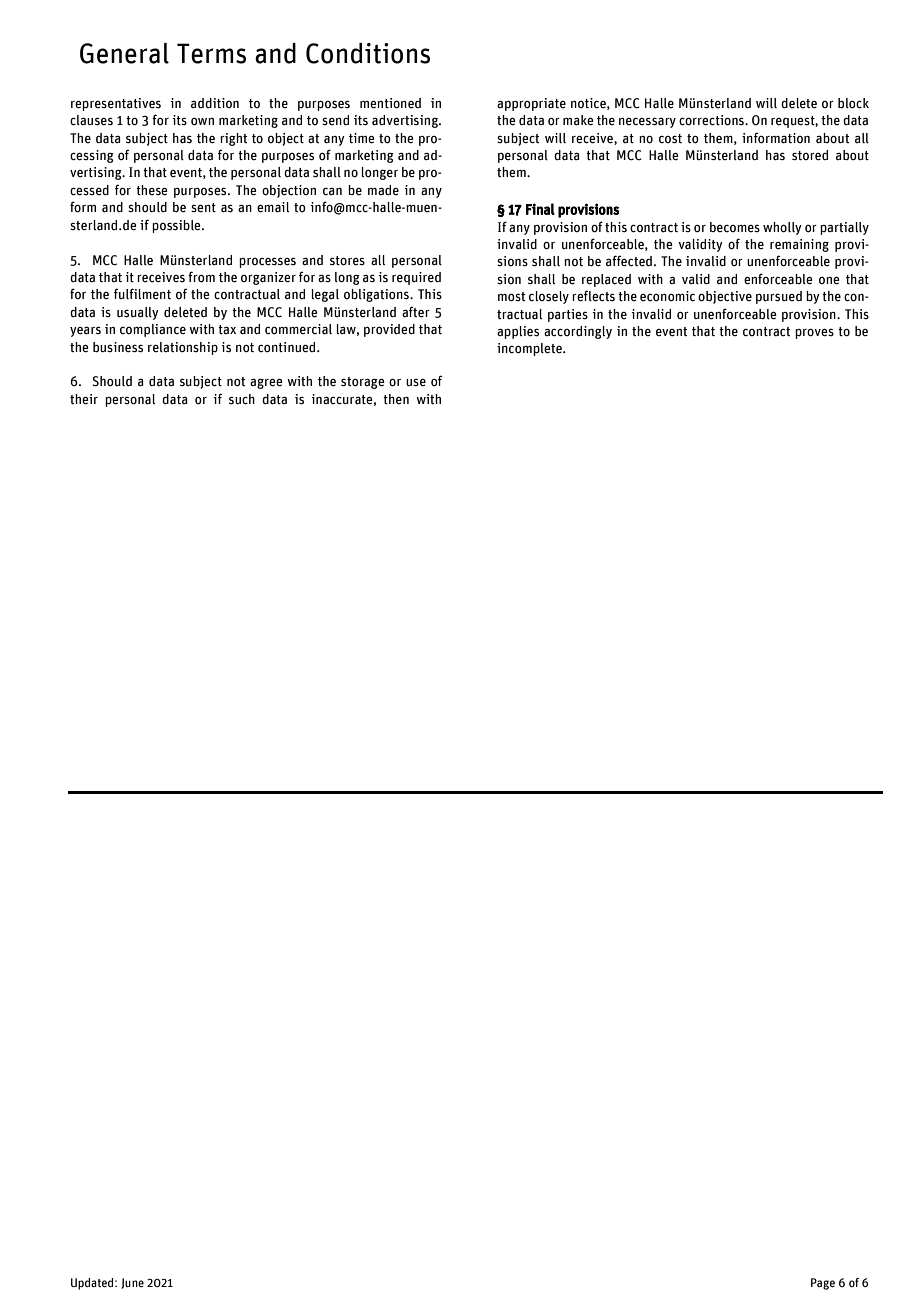 The width and height of the page is (924, 1308). Describe the element at coordinates (518, 332) in the page. I see `applies` at that location.
